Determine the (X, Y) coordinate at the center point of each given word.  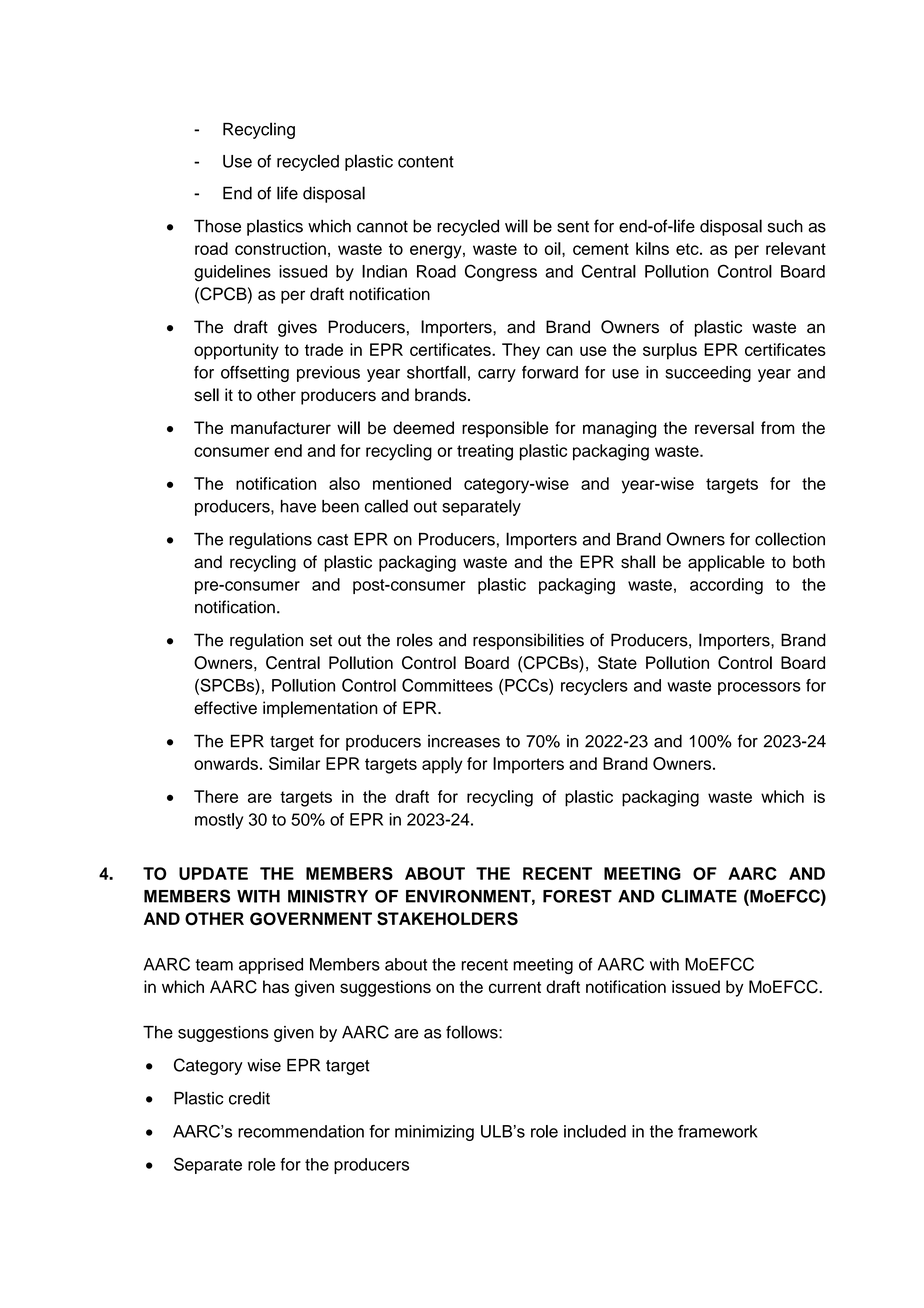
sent (573, 227)
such (785, 226)
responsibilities (528, 641)
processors (759, 688)
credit (249, 1098)
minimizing (434, 1133)
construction (280, 248)
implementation (320, 709)
